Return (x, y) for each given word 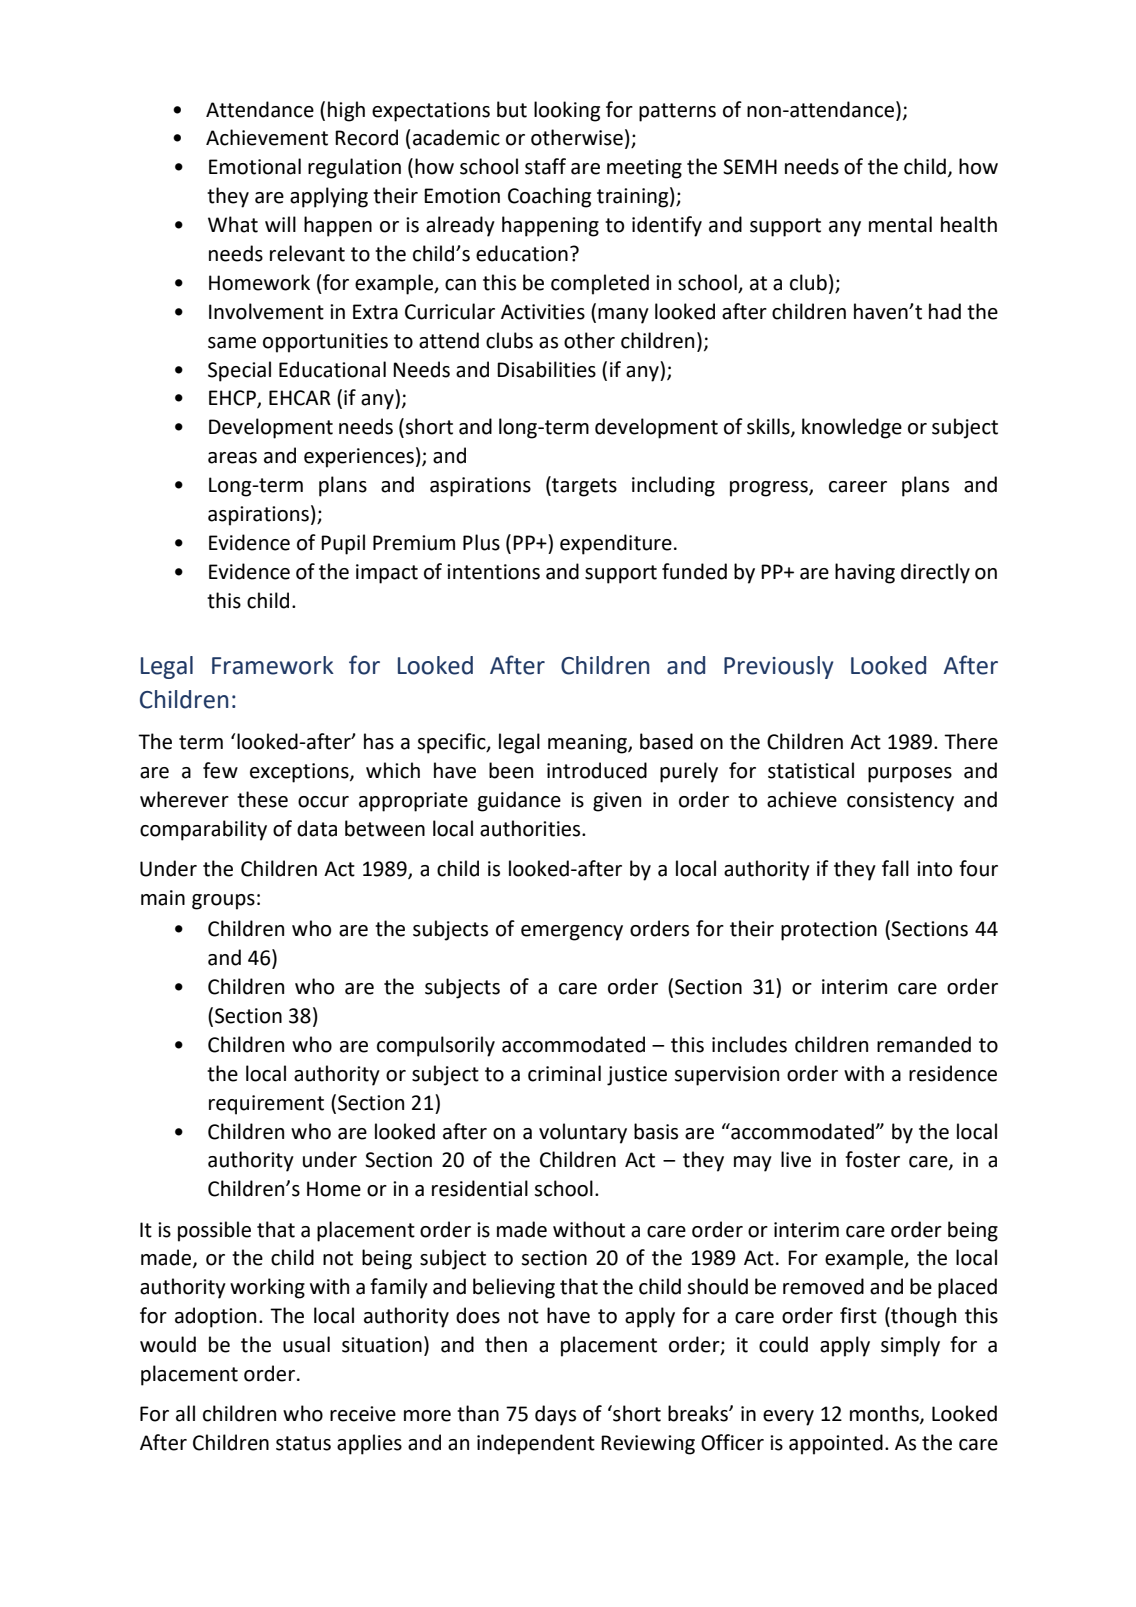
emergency (572, 933)
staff (545, 166)
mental (900, 224)
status (303, 1443)
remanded (924, 1044)
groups (223, 902)
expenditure (616, 544)
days (555, 1415)
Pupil (343, 544)
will (280, 224)
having (865, 573)
